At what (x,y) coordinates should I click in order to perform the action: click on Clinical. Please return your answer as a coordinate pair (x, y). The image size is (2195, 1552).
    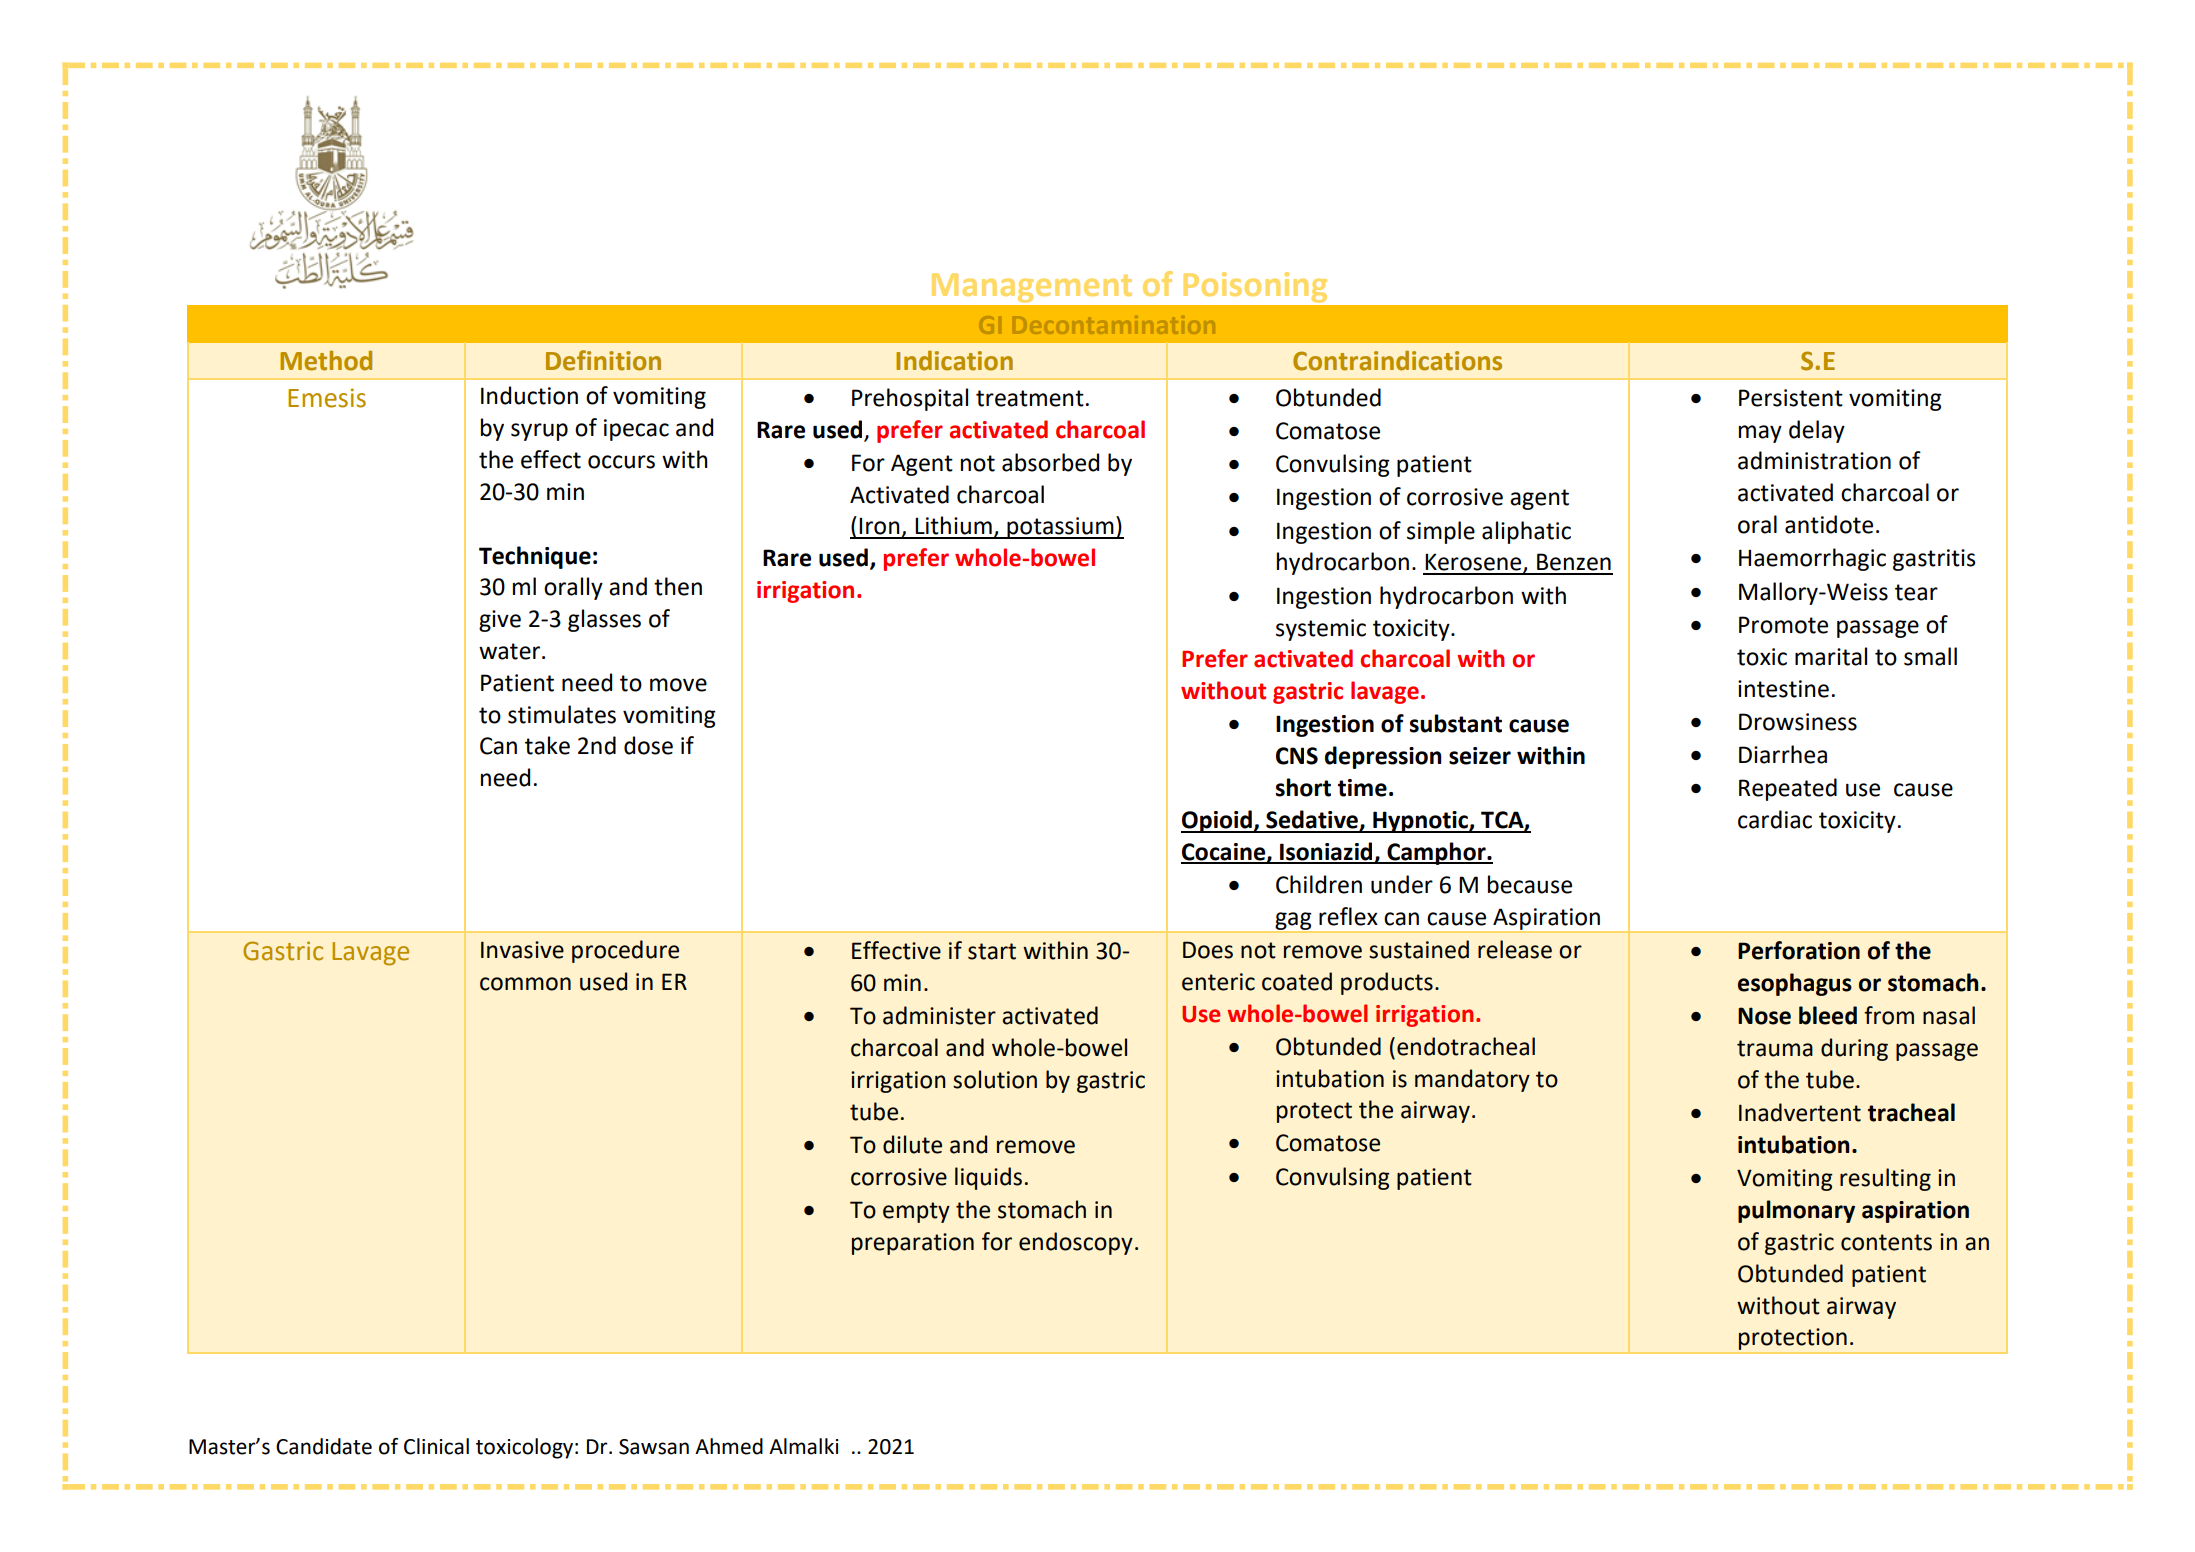
    Looking at the image, I should click on (436, 1446).
